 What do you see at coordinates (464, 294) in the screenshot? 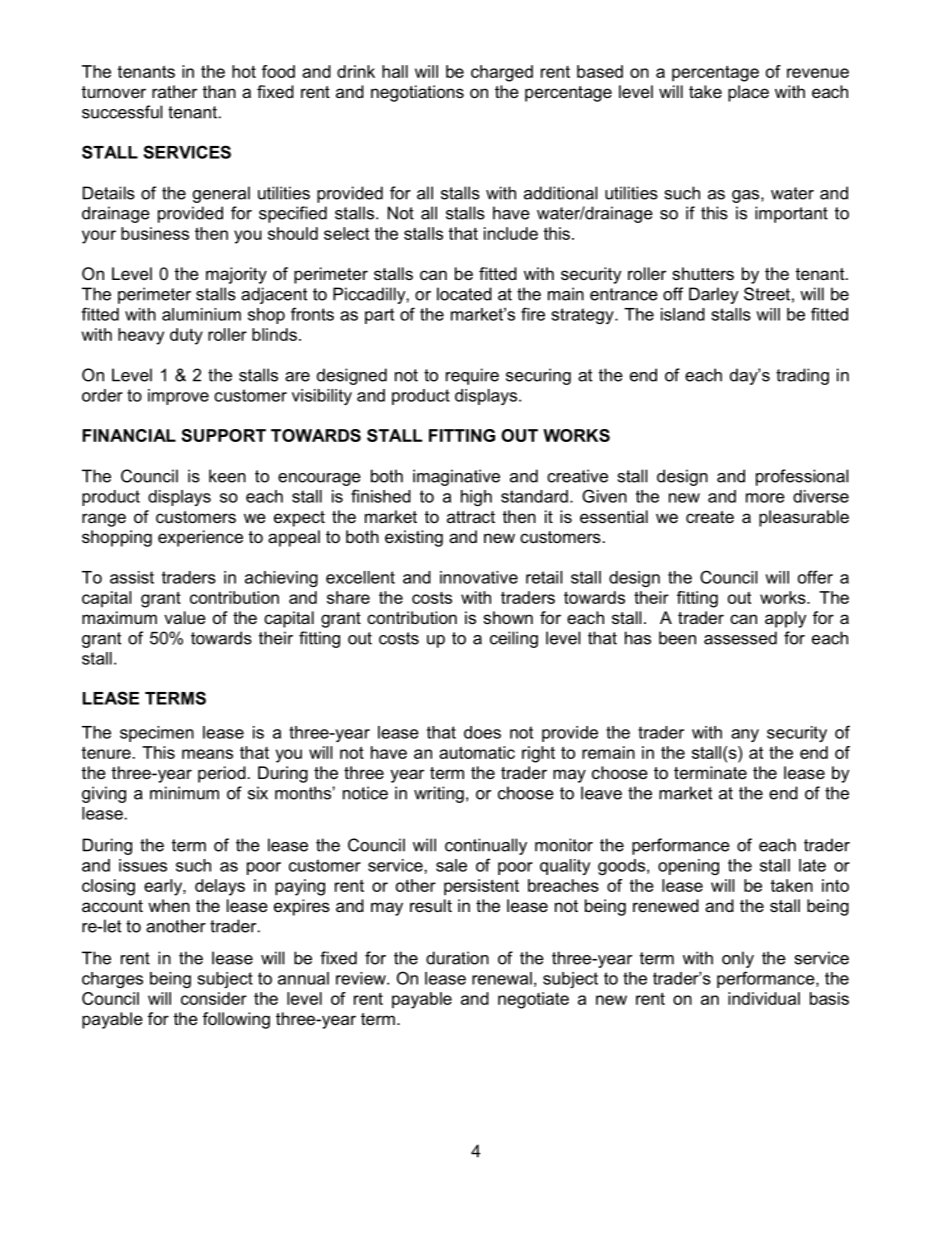
I see `located` at bounding box center [464, 294].
